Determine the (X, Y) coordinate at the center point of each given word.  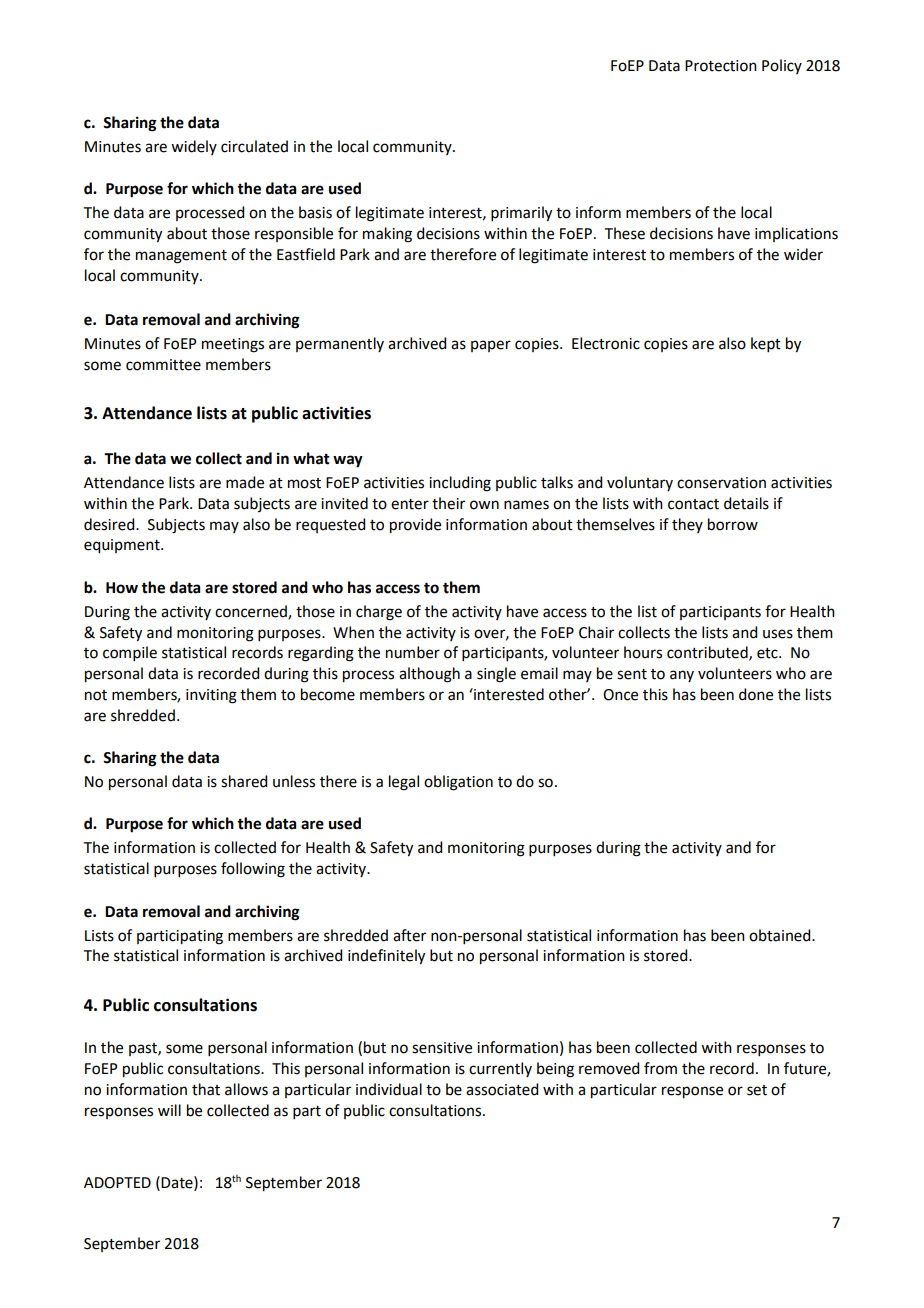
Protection (721, 66)
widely (194, 147)
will (169, 1110)
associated (502, 1089)
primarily (521, 214)
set (757, 1090)
